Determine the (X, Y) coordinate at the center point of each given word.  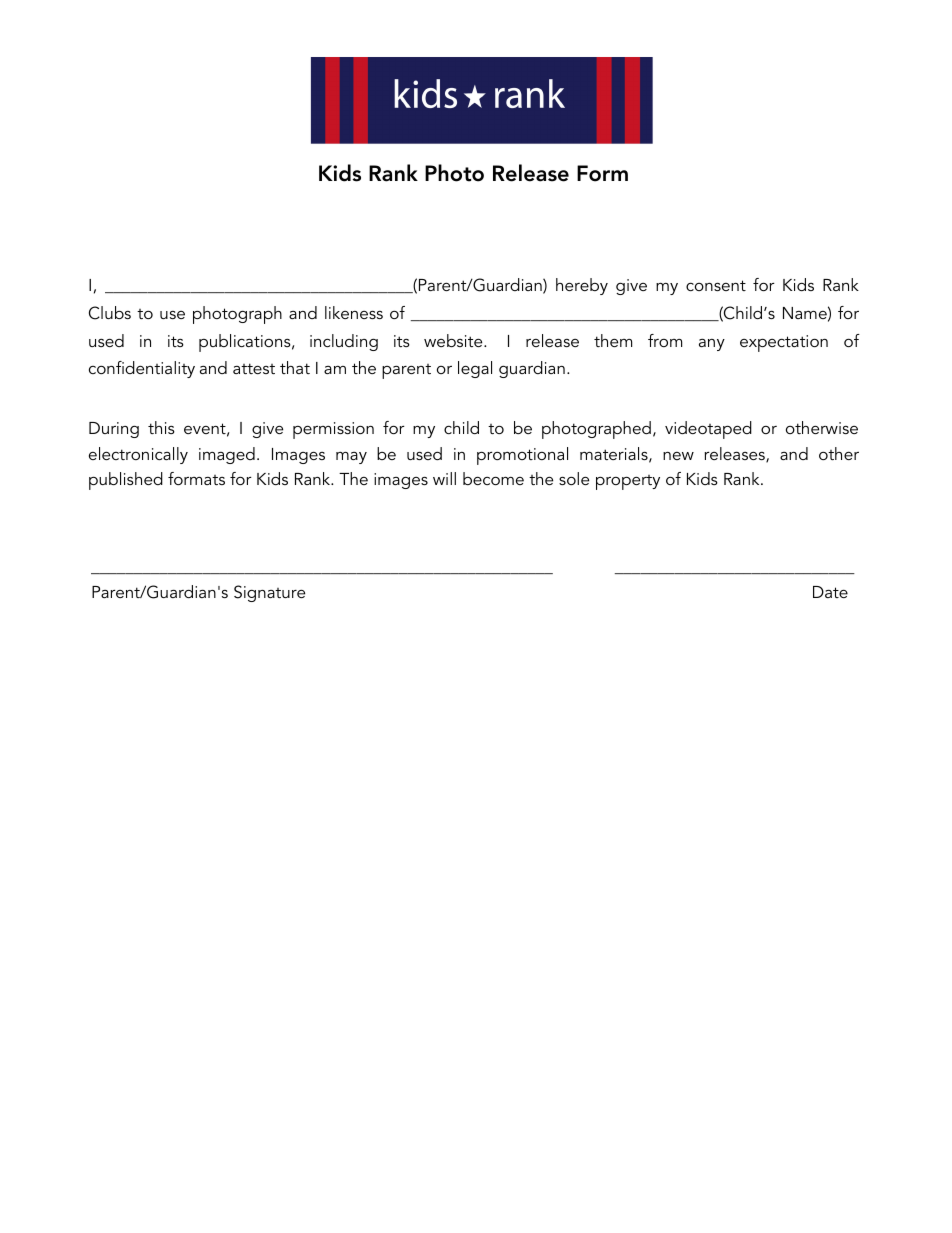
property (628, 482)
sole (574, 478)
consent (716, 285)
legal (475, 369)
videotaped (708, 430)
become (493, 478)
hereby (582, 286)
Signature (269, 593)
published (126, 481)
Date (830, 592)
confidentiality (142, 369)
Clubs (110, 313)
